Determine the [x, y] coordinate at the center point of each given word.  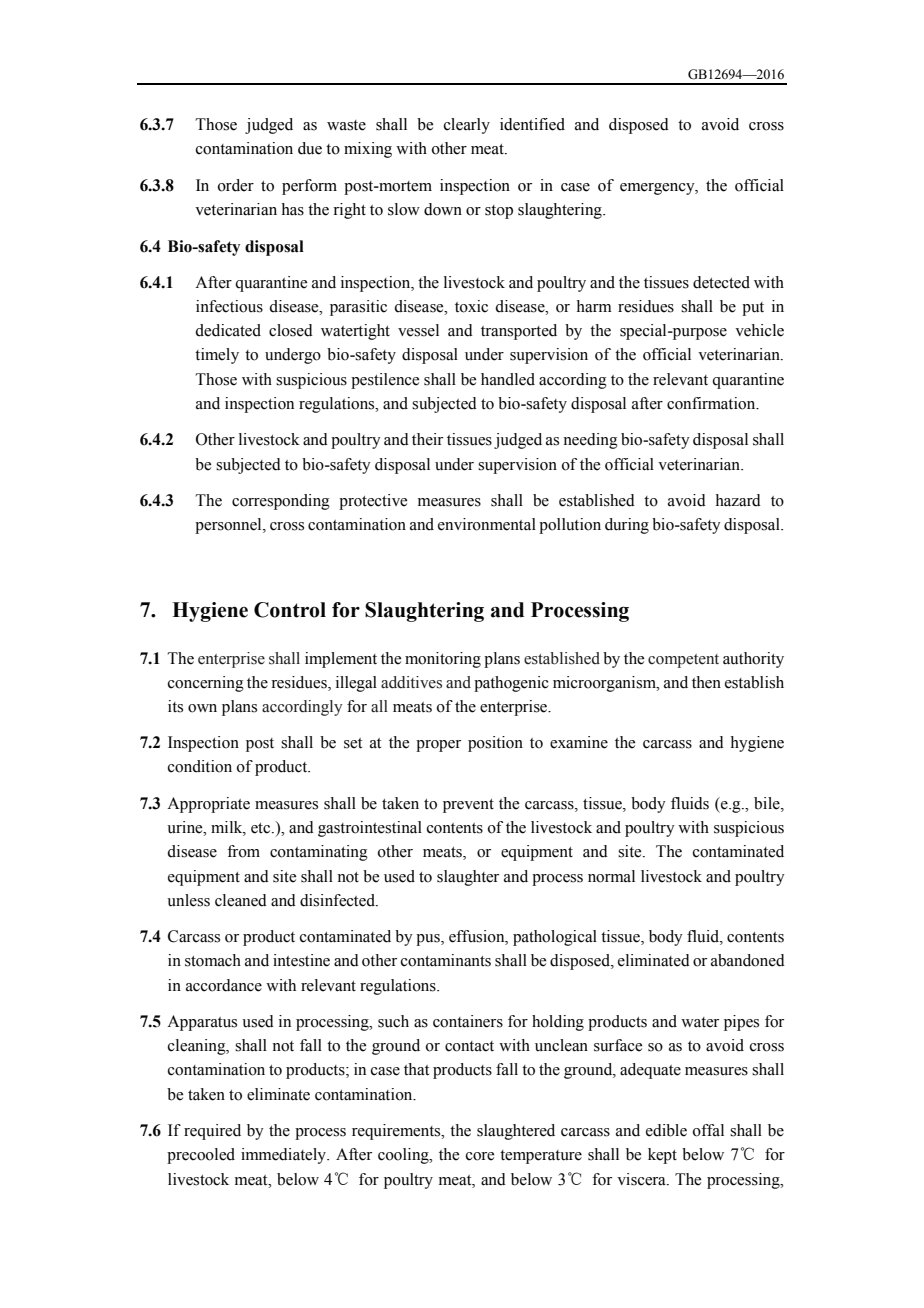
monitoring [443, 660]
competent [683, 661]
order [236, 185]
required [212, 1132]
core [480, 1156]
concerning [206, 684]
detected [721, 282]
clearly [467, 126]
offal [708, 1130]
